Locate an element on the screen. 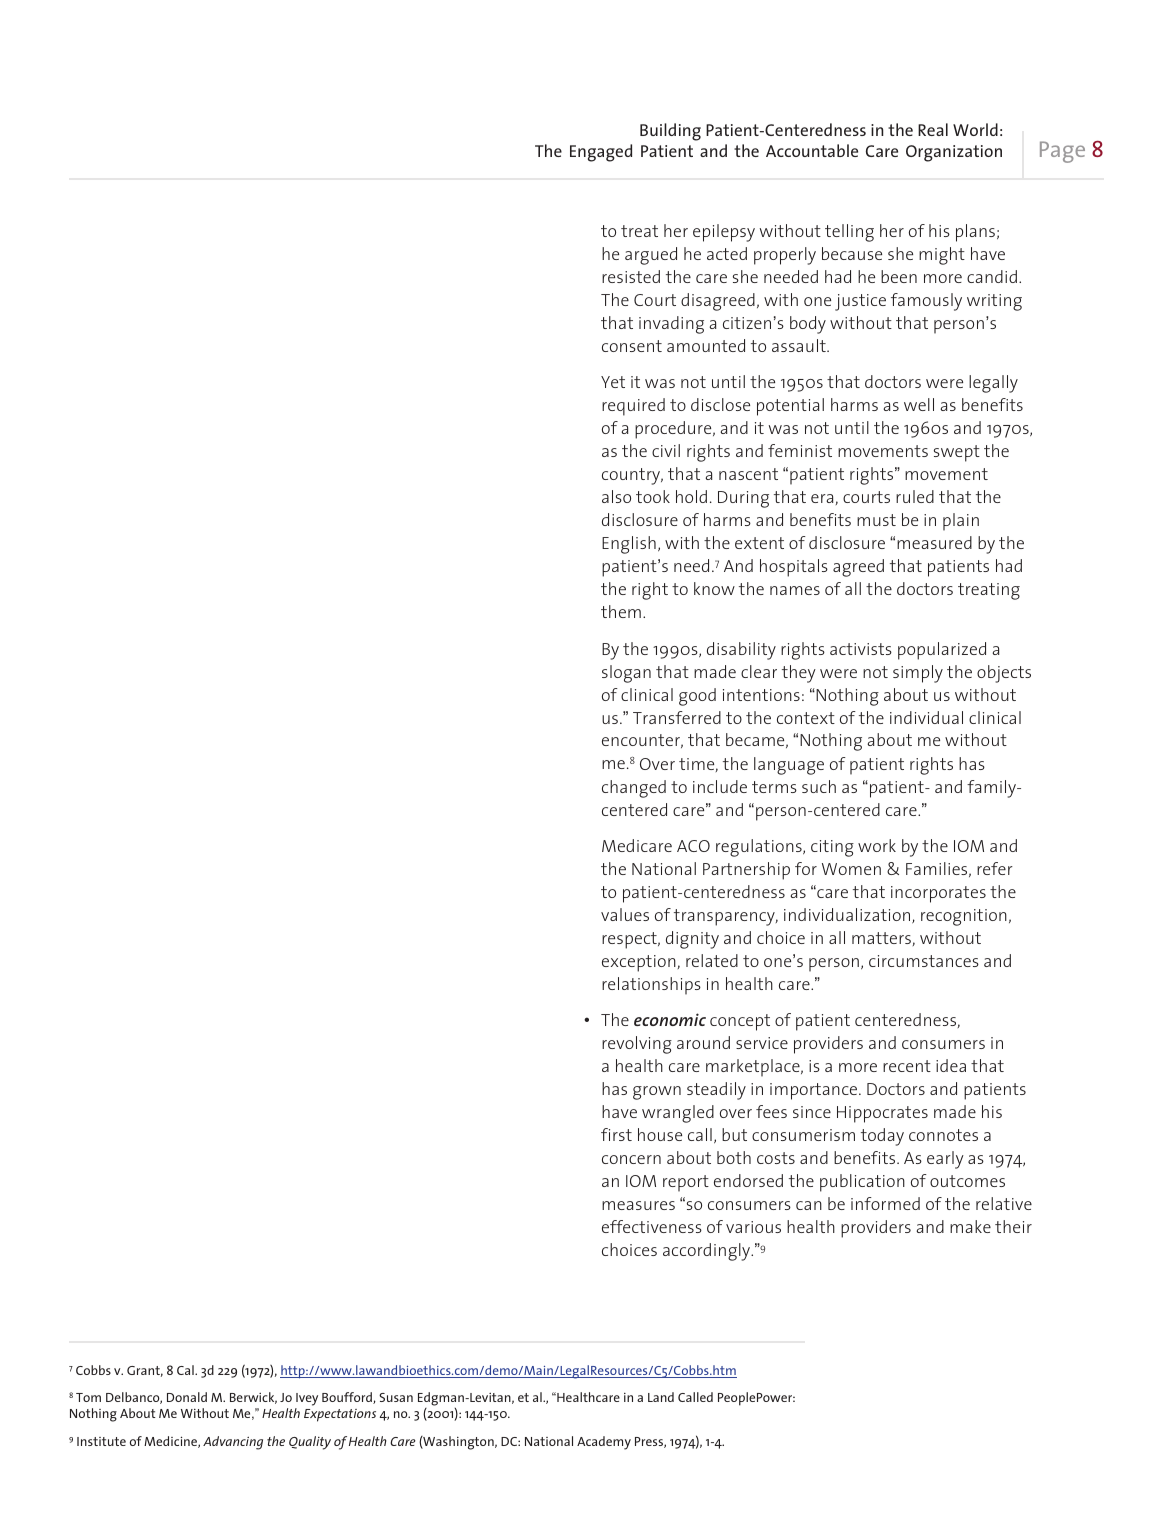  Engaged is located at coordinates (601, 153).
